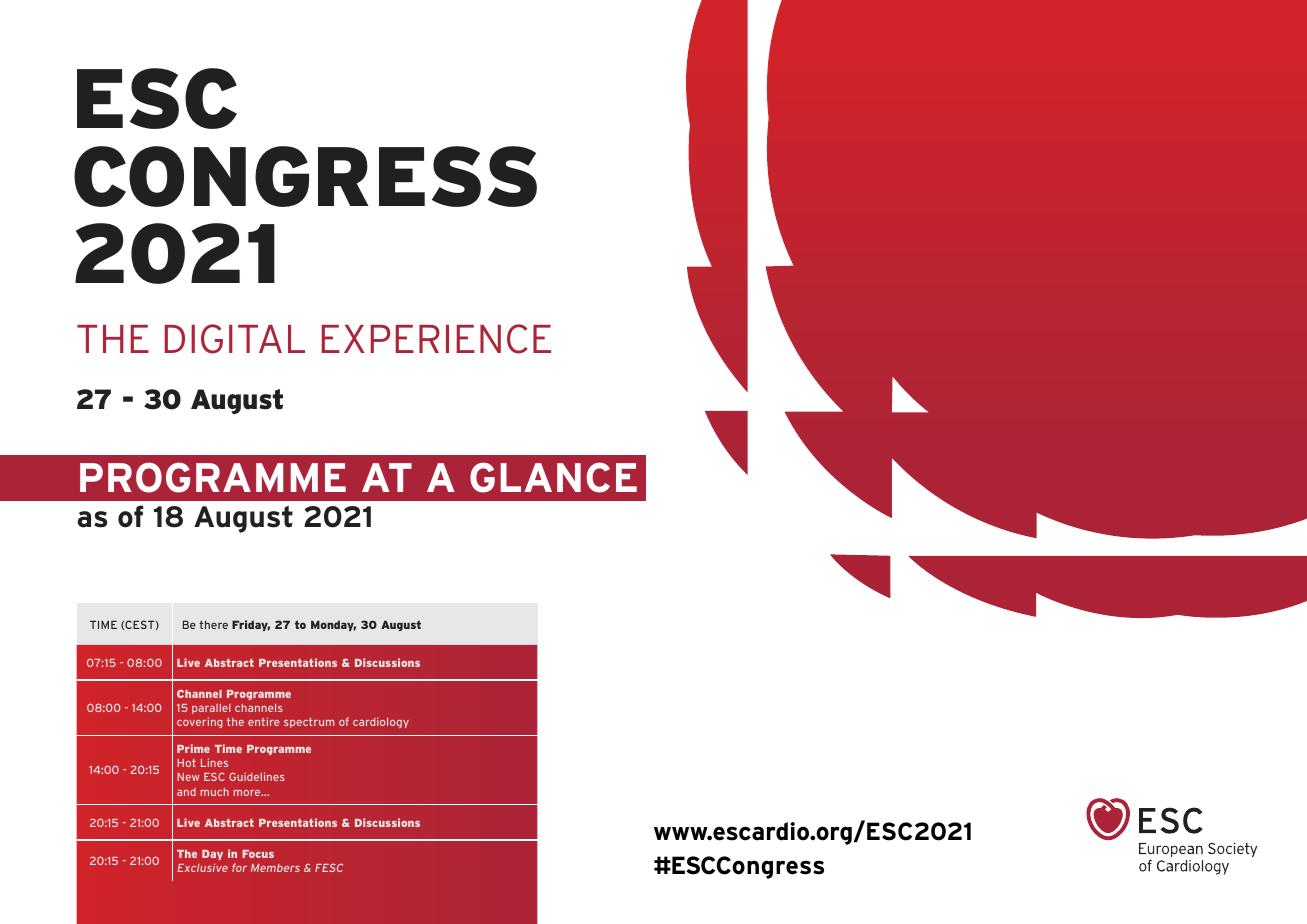  Describe the element at coordinates (235, 339) in the page. I see `DIGITAL` at that location.
